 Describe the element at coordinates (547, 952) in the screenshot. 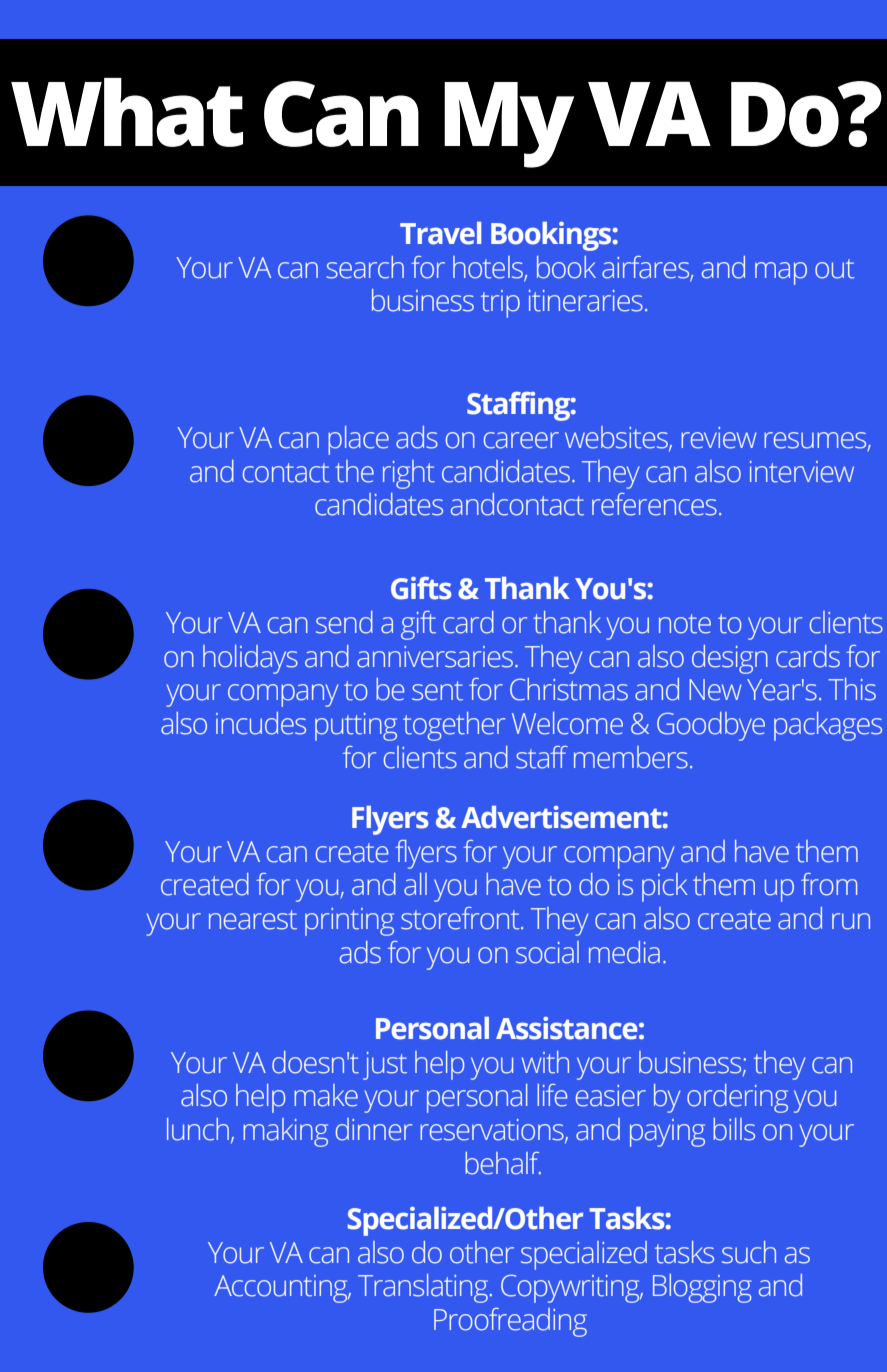

I see `social` at that location.
